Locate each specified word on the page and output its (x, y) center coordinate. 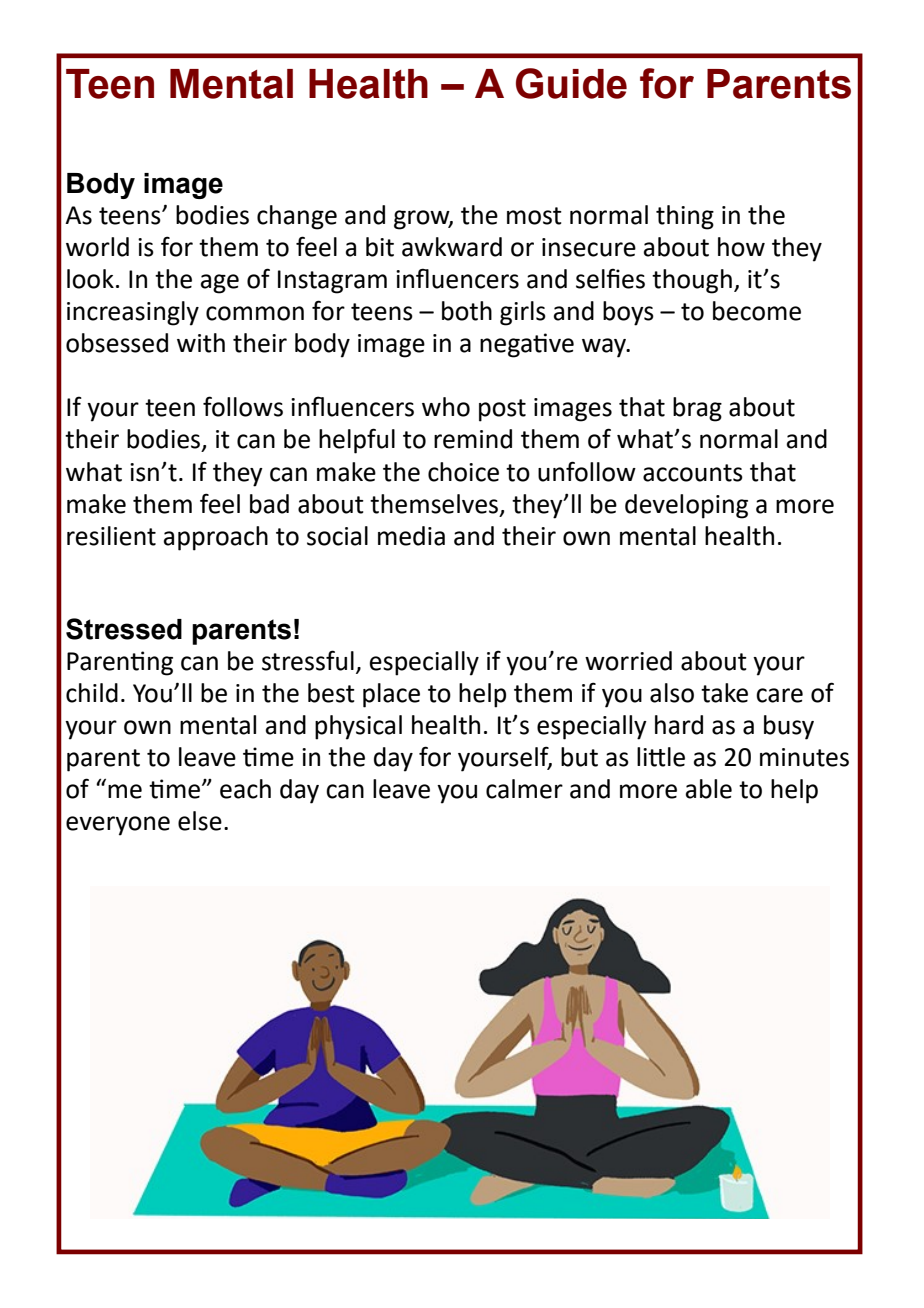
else (200, 821)
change (297, 217)
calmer (524, 789)
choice (463, 472)
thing (685, 217)
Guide (571, 83)
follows (243, 406)
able (709, 789)
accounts (693, 473)
